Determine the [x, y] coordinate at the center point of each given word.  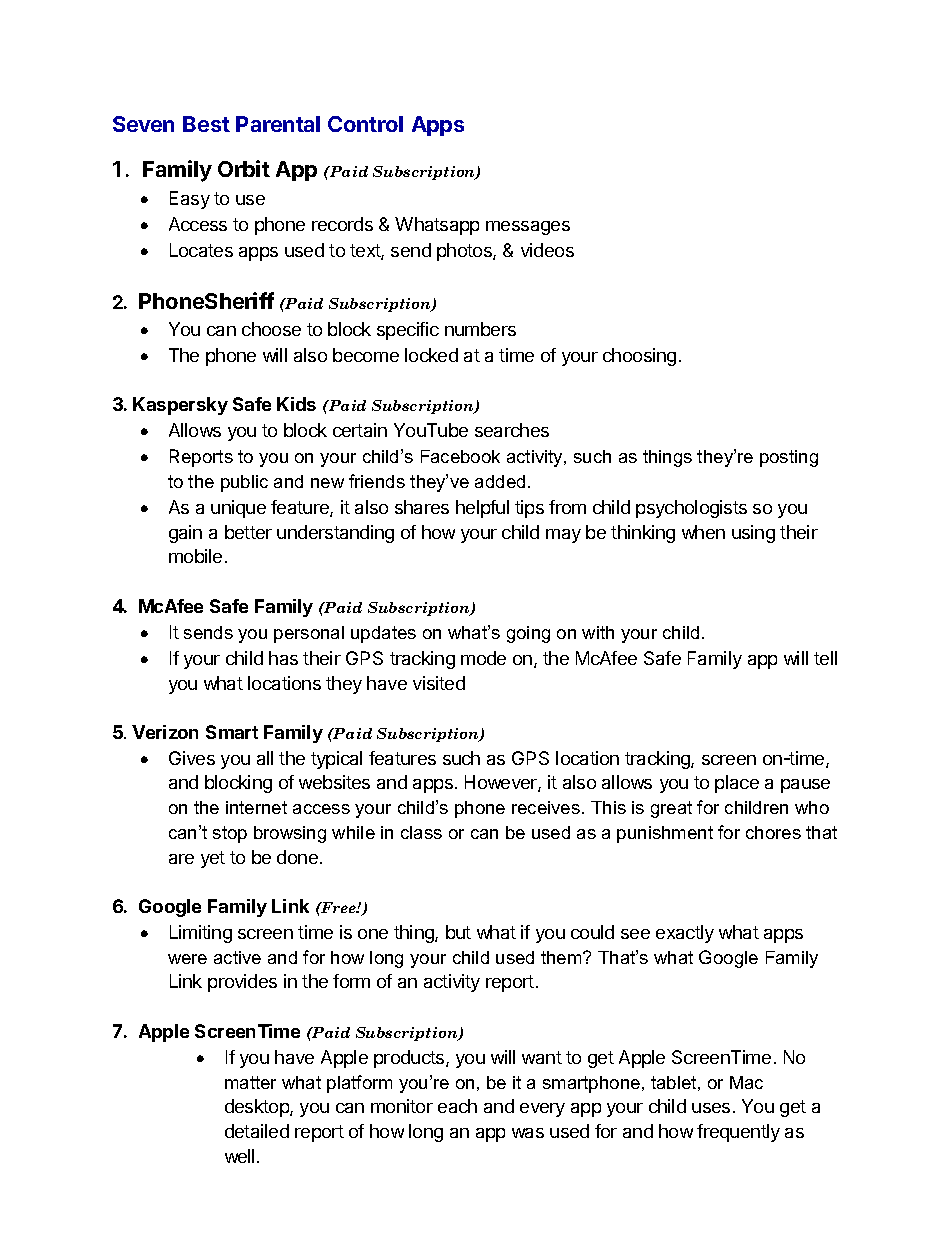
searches [512, 430]
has [283, 658]
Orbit [244, 168]
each [457, 1106]
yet [213, 859]
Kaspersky [180, 406]
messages [528, 228]
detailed [257, 1131]
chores [773, 832]
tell [825, 658]
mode [483, 658]
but [458, 932]
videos [547, 250]
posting [789, 458]
